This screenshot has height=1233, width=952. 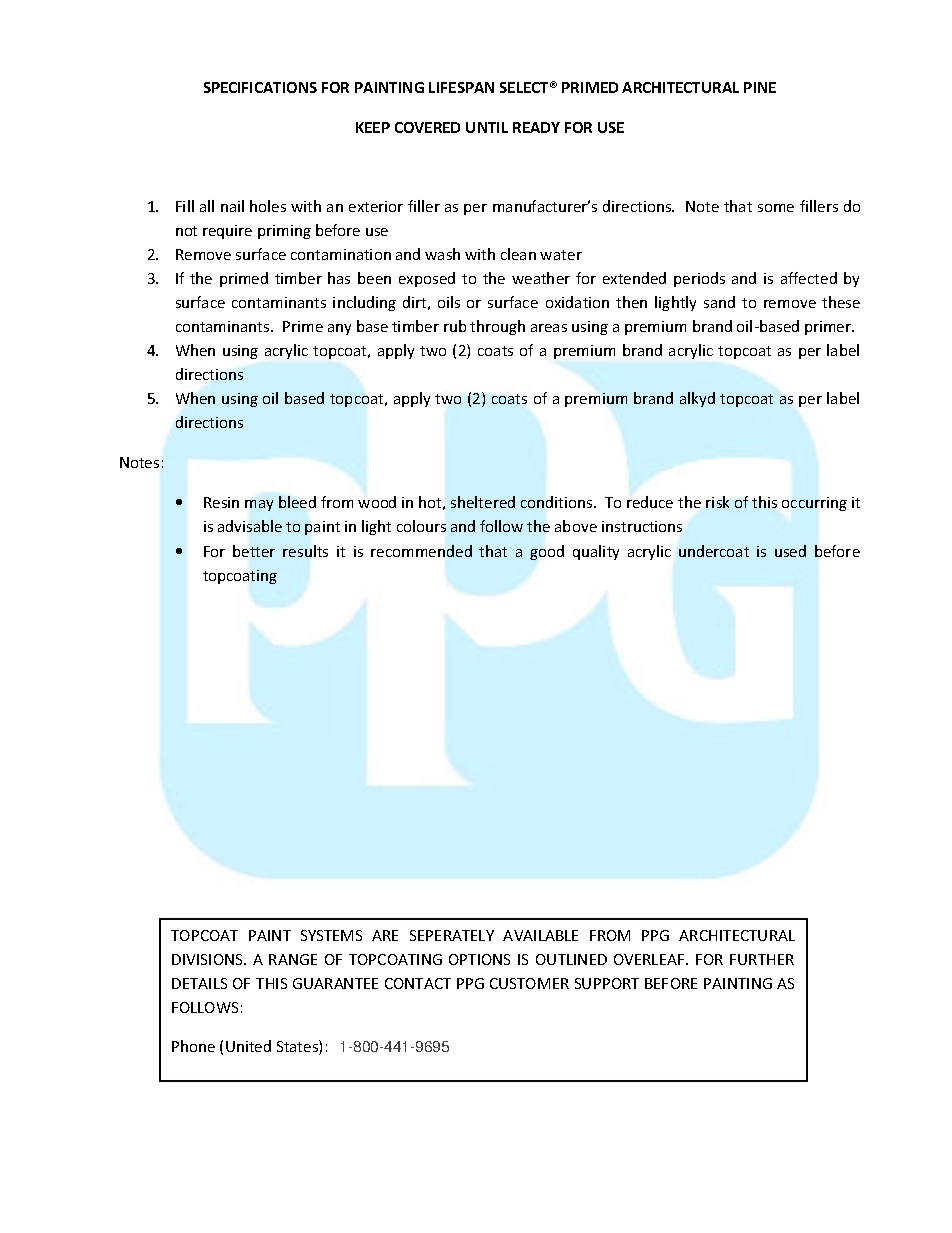 I want to click on good, so click(x=547, y=552).
